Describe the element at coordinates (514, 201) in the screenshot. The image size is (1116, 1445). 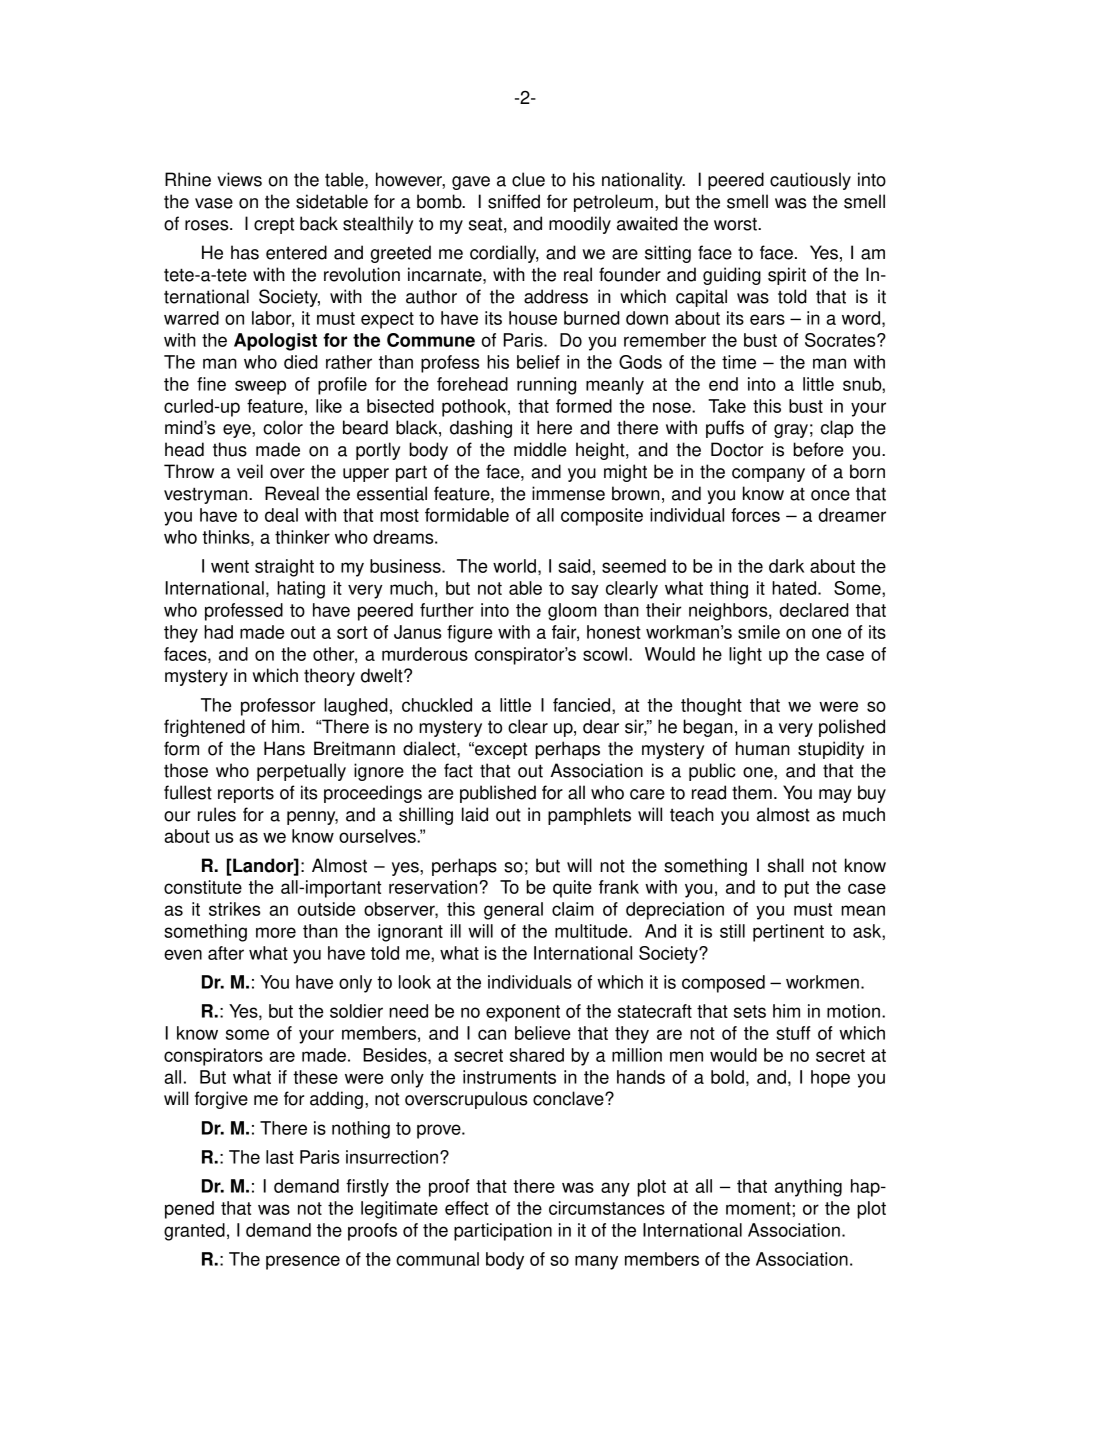
I see `sniffed` at that location.
